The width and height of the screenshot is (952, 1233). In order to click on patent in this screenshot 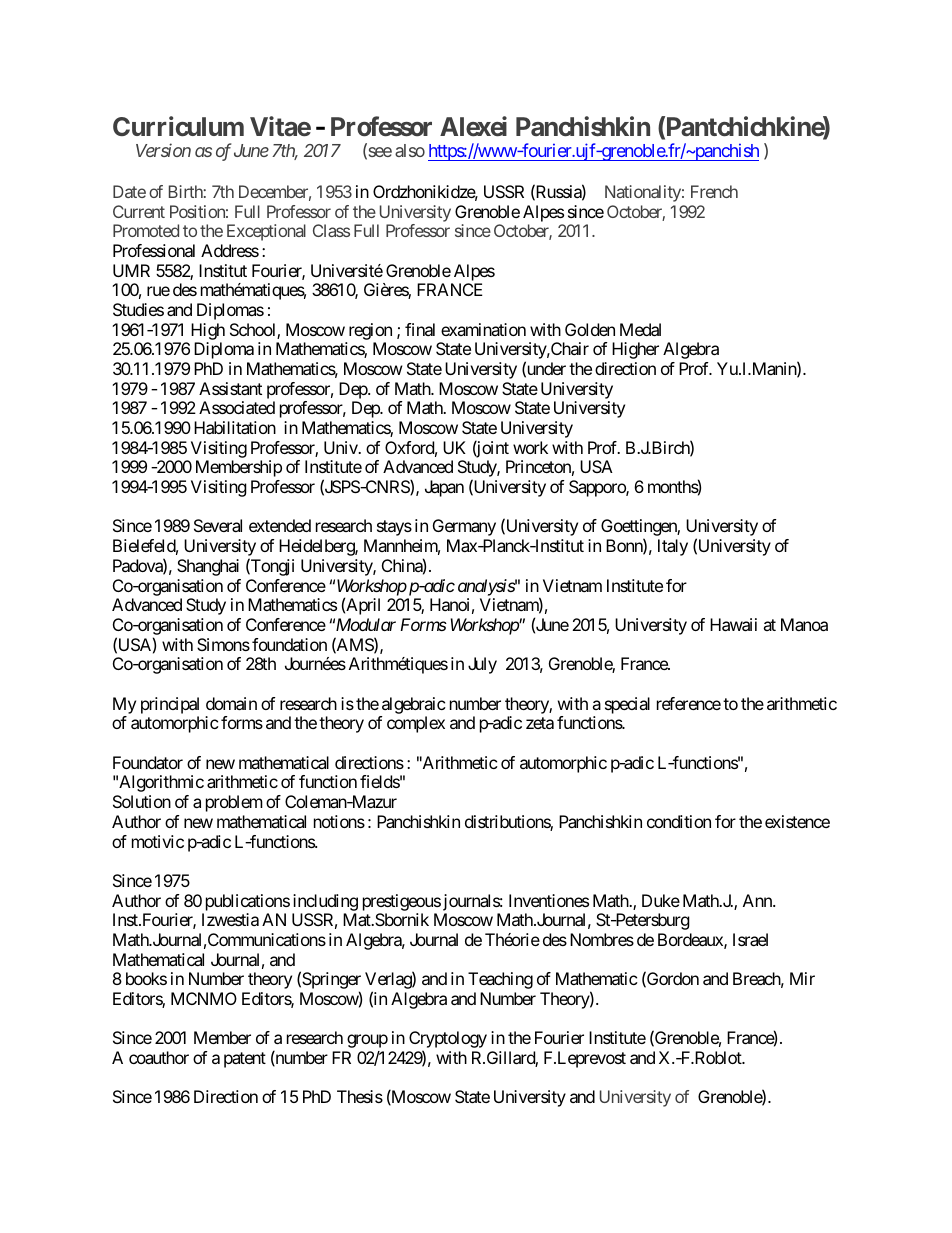, I will do `click(245, 1060)`.
